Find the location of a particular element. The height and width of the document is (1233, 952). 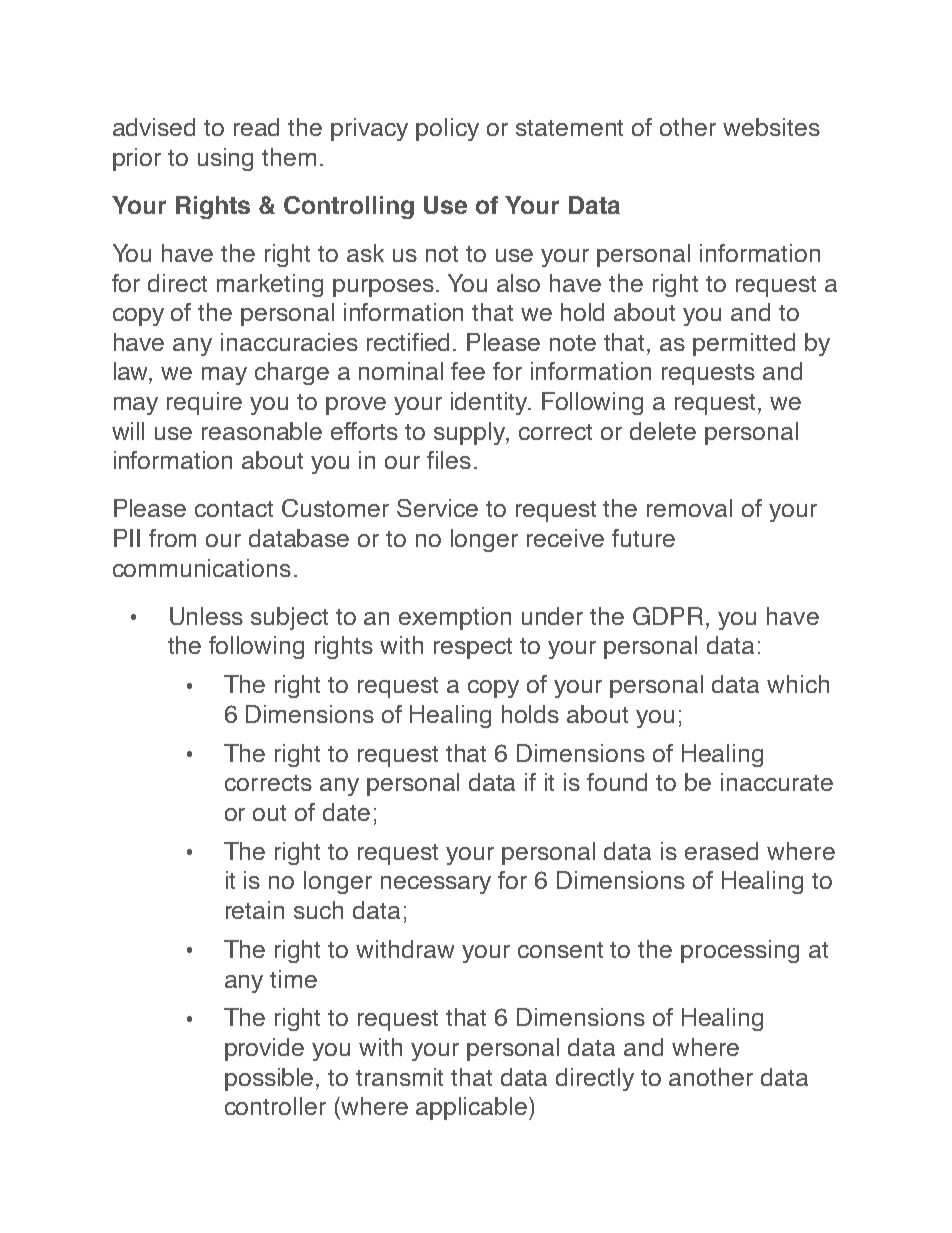

websites is located at coordinates (771, 127).
